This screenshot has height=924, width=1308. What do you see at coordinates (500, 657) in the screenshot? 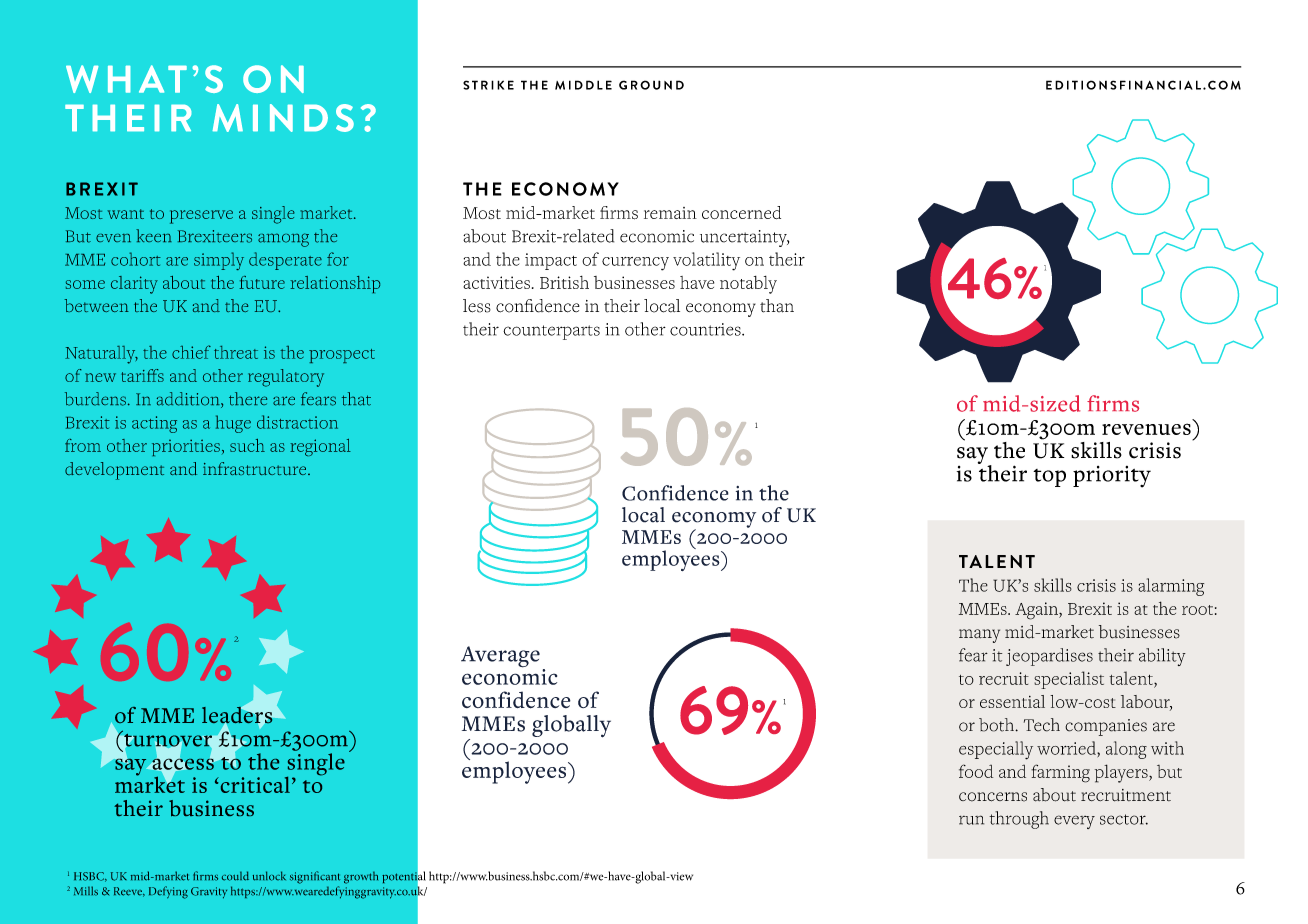
I see `Average` at bounding box center [500, 657].
